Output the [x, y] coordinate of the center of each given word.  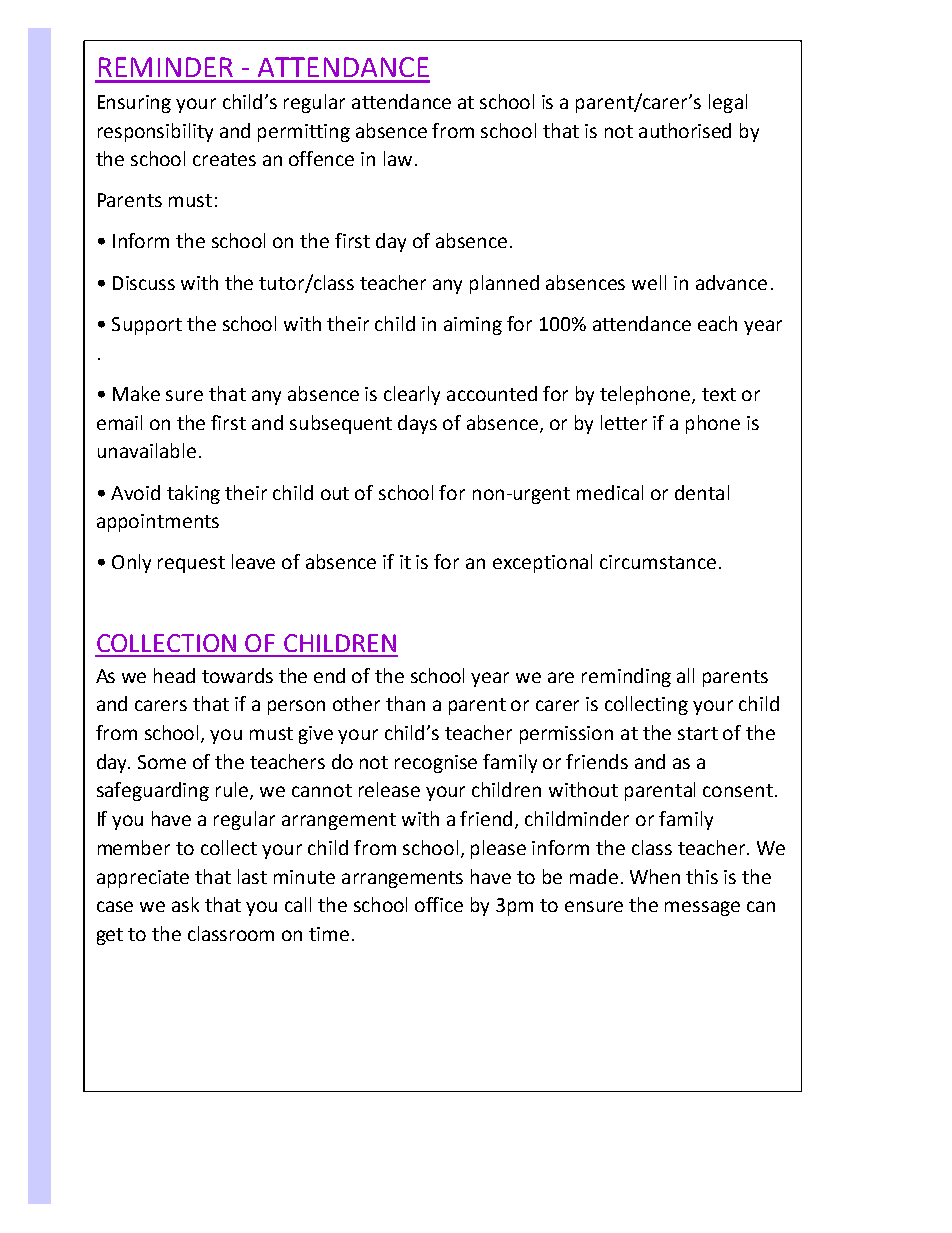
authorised [685, 130]
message [702, 908]
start [698, 733]
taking [193, 494]
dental [702, 492]
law [398, 158]
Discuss [144, 283]
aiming [473, 326]
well [649, 282]
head [174, 675]
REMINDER [166, 67]
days [417, 424]
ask [185, 904]
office [439, 904]
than [405, 703]
